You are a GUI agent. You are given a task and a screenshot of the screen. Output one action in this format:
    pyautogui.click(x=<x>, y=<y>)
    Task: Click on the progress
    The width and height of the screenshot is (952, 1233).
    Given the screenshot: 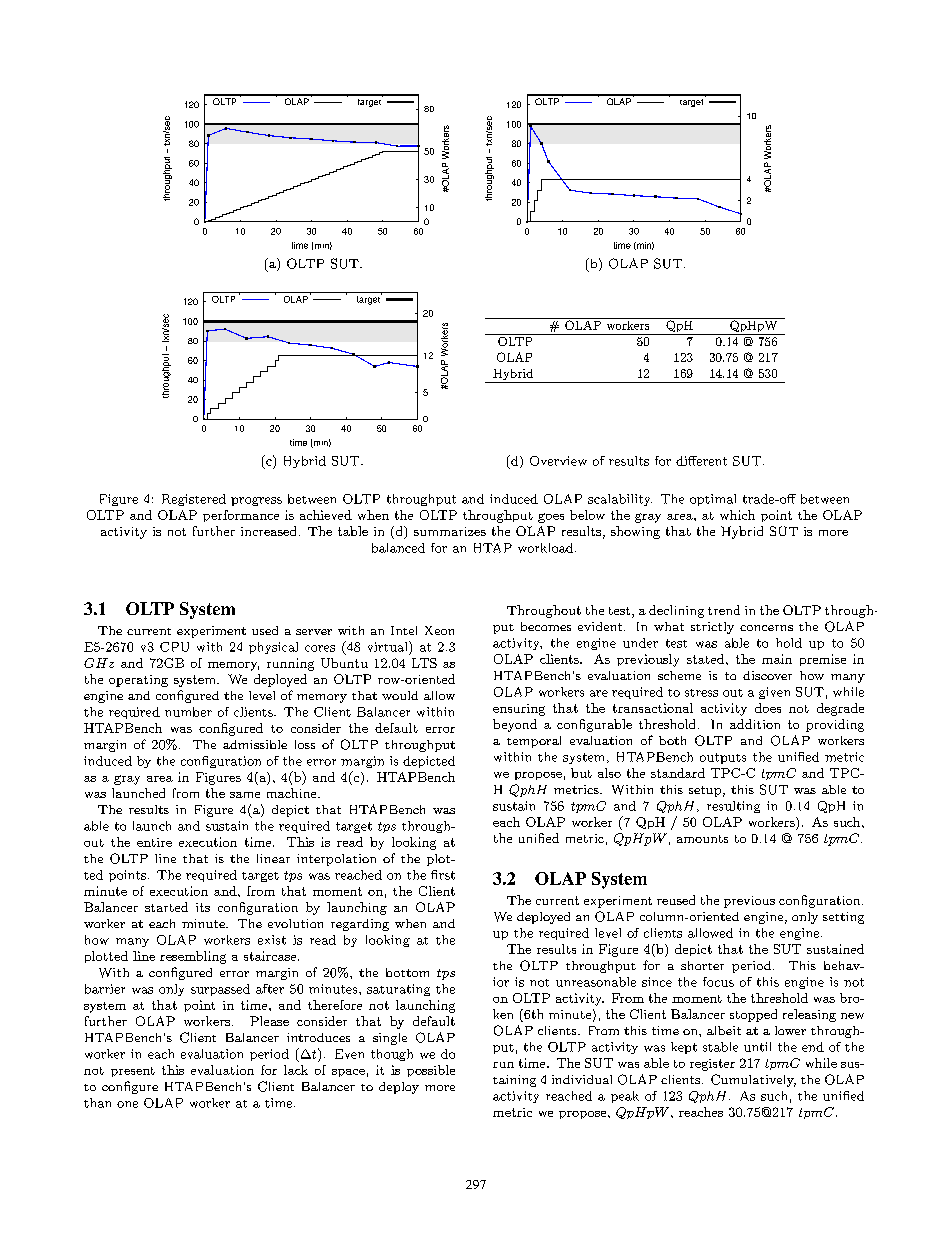 What is the action you would take?
    pyautogui.click(x=256, y=501)
